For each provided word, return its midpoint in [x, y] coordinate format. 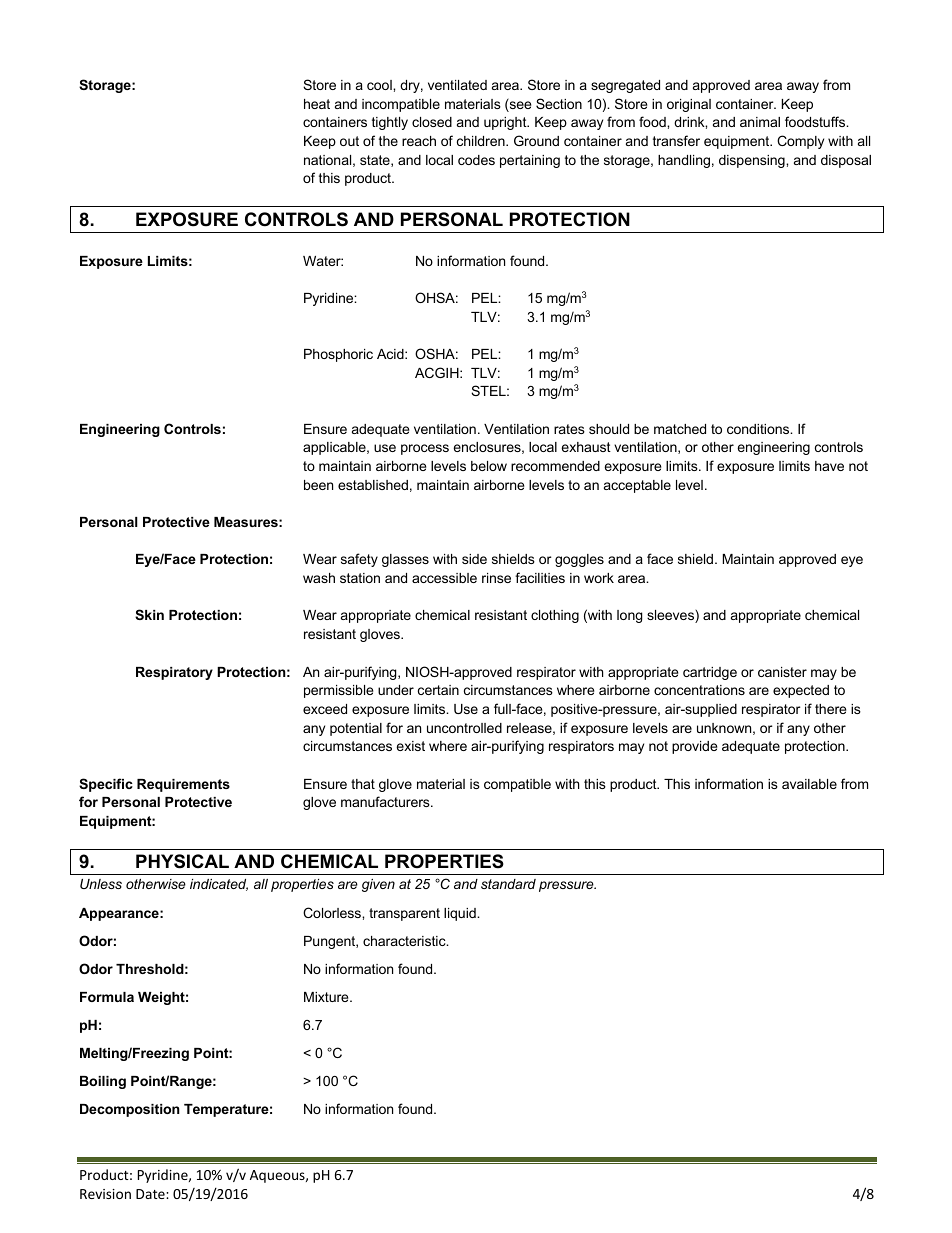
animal [760, 122]
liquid [461, 914]
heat [317, 104]
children [482, 141]
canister [782, 672]
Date [151, 1194]
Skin [149, 614]
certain [438, 690]
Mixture [327, 997]
